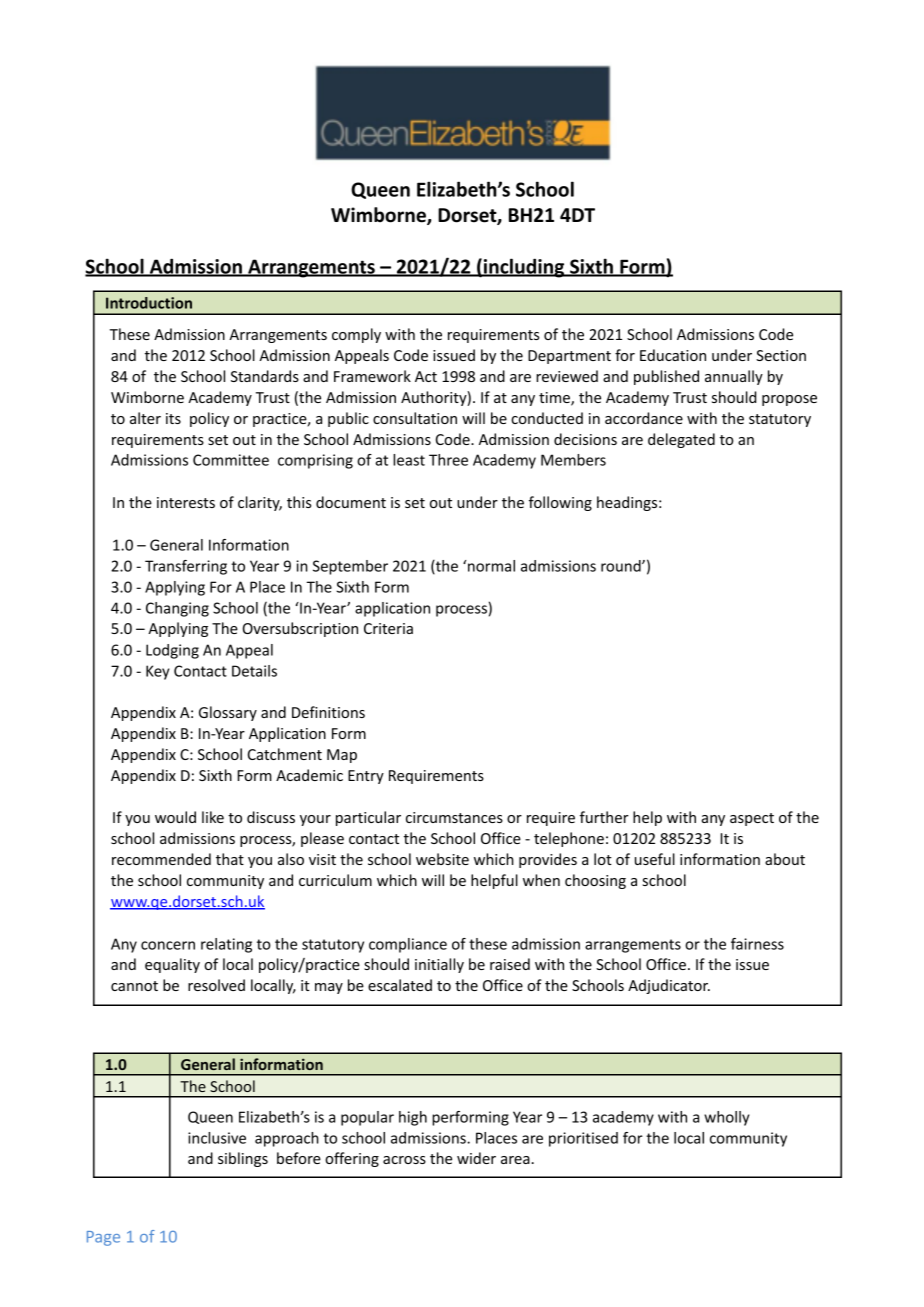  What do you see at coordinates (727, 1118) in the image?
I see `wholly` at bounding box center [727, 1118].
